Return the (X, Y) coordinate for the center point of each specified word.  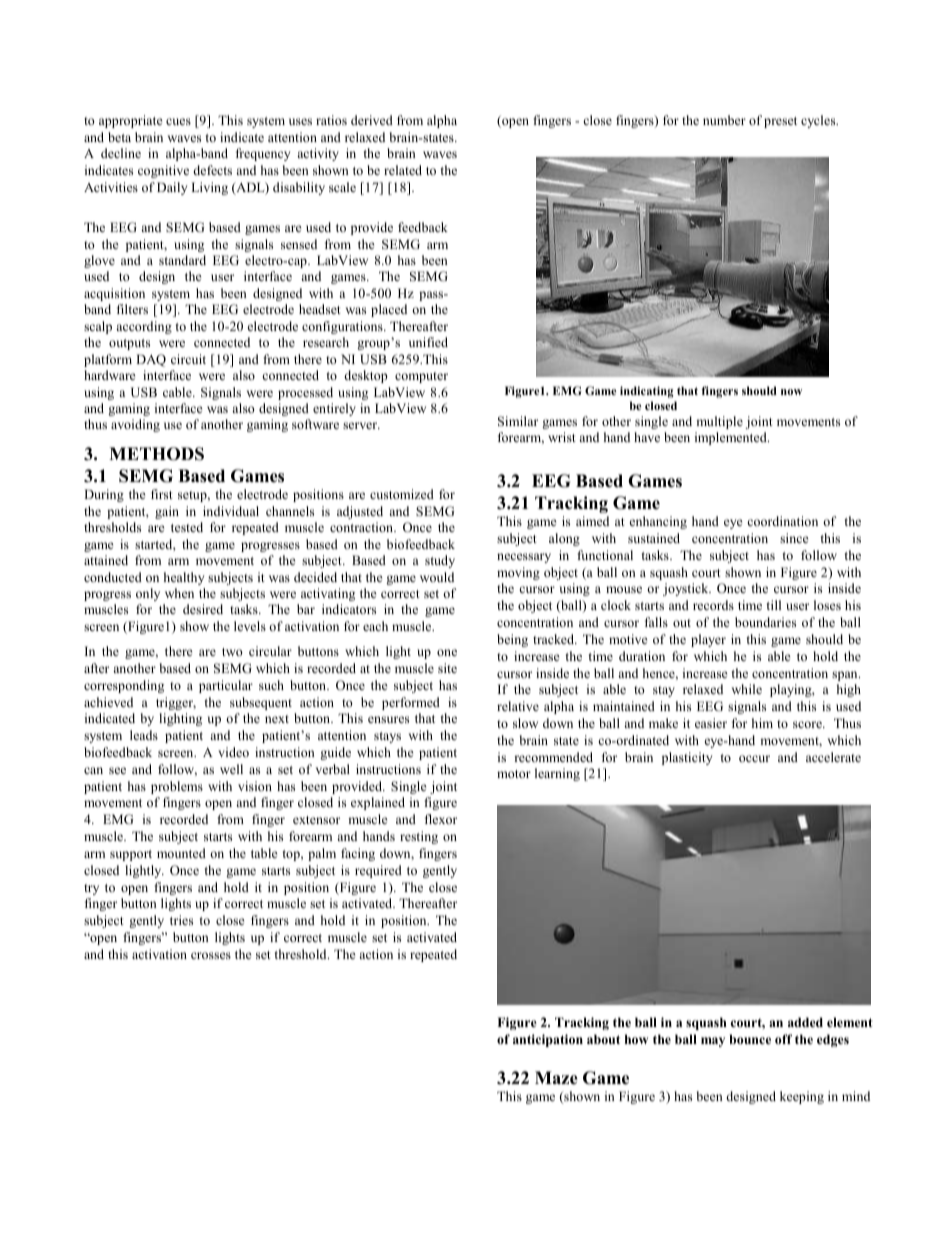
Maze (556, 1078)
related (403, 170)
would (437, 577)
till (774, 605)
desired (203, 609)
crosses (211, 955)
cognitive (163, 171)
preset (780, 122)
